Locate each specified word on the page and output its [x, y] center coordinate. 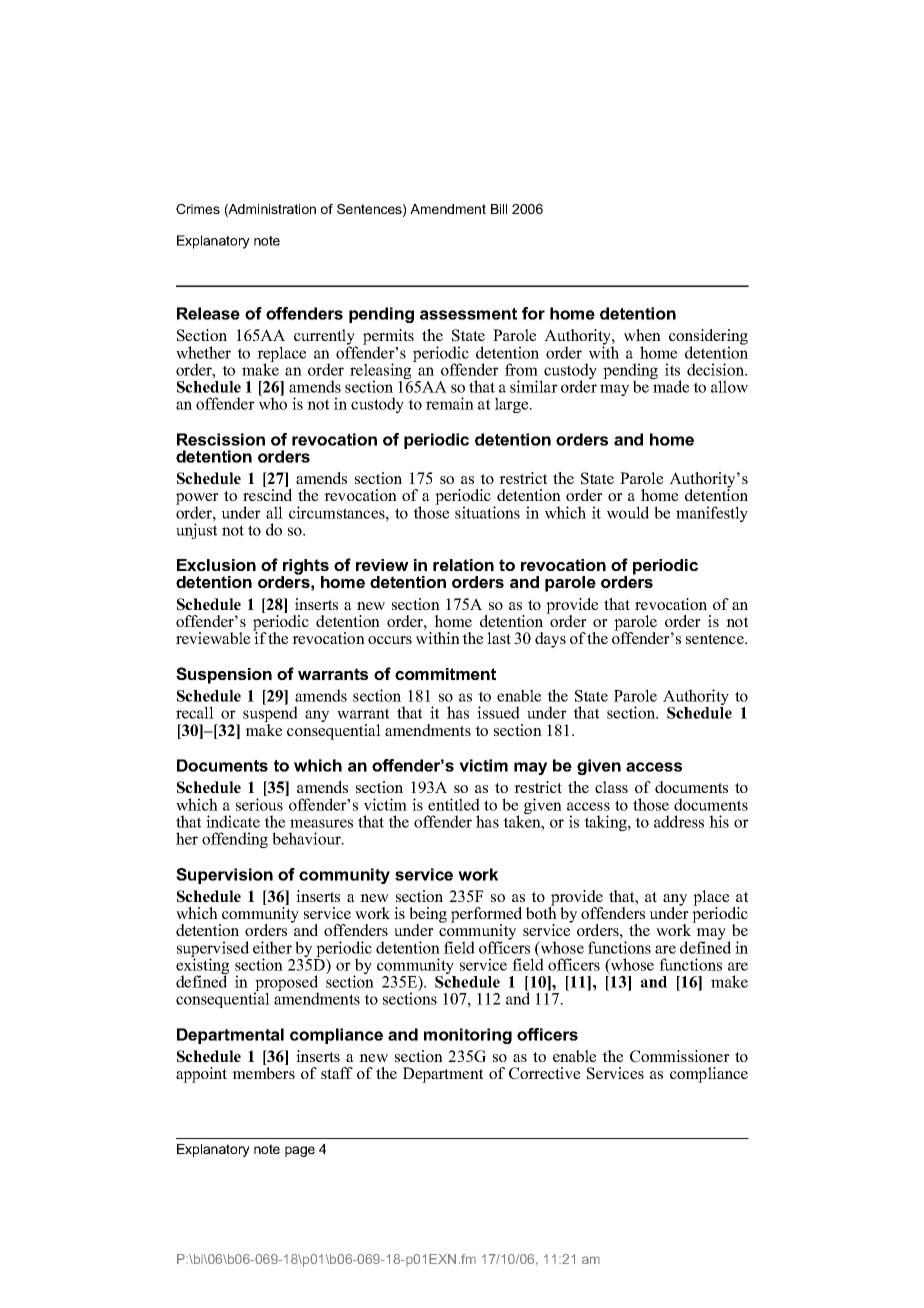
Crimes [198, 209]
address [679, 821]
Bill [499, 209]
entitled [454, 804]
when [642, 335]
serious [259, 804]
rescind [267, 495]
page [300, 1151]
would [628, 512]
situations [487, 512]
